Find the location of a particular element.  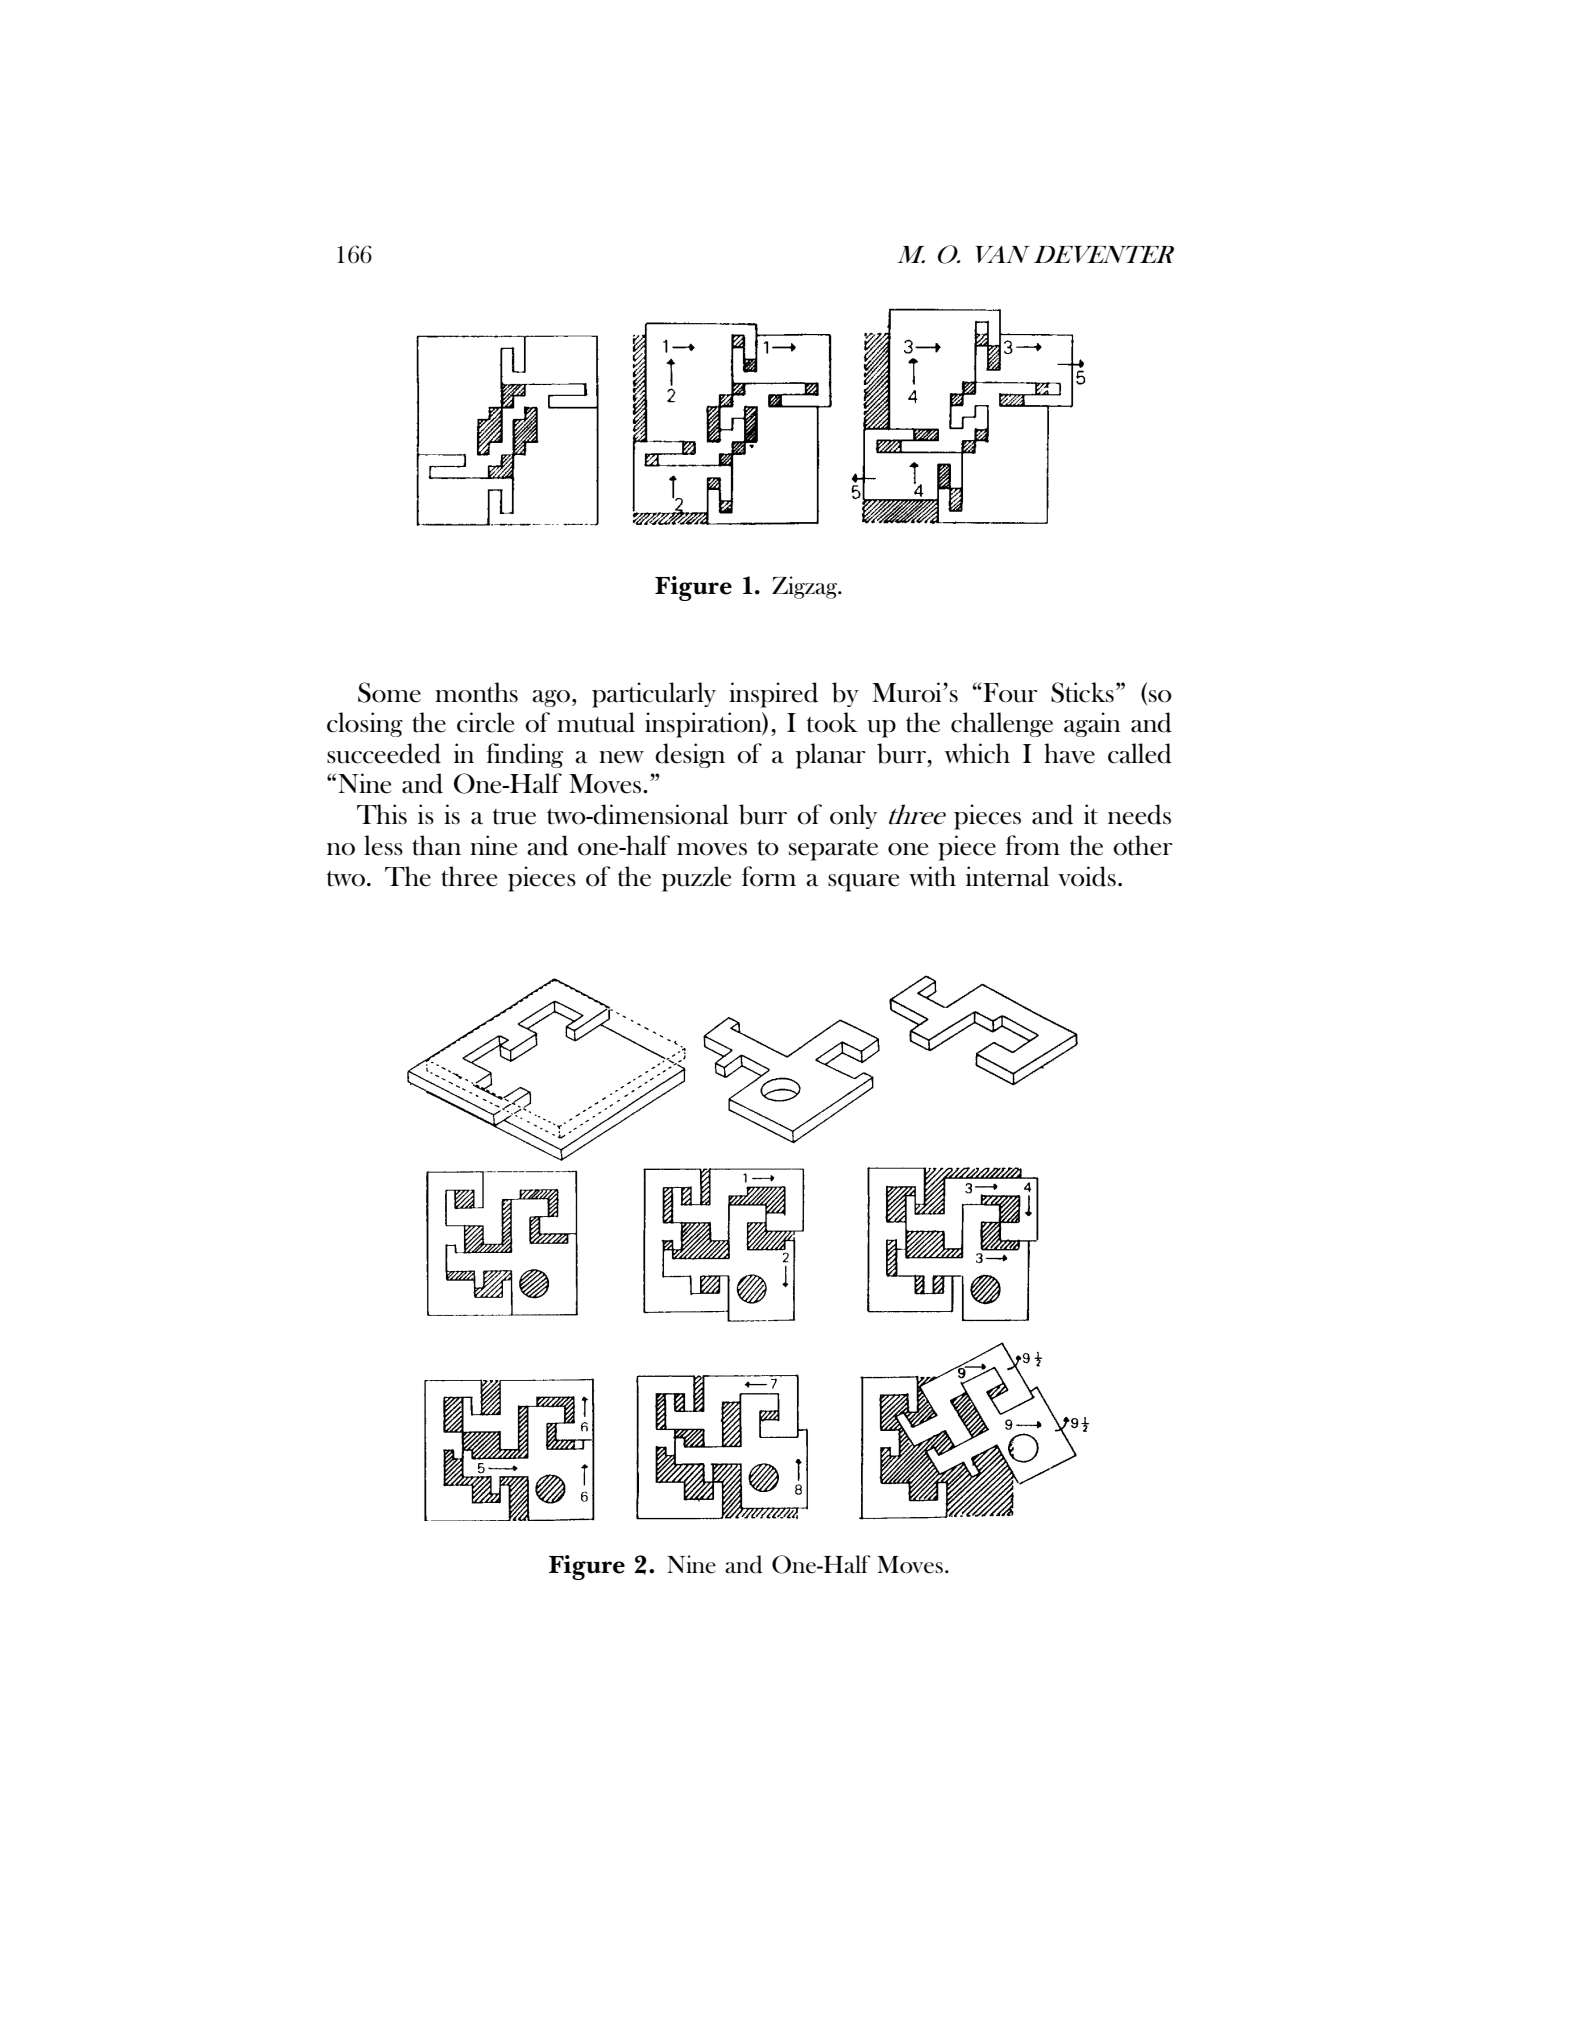

have is located at coordinates (1069, 753).
